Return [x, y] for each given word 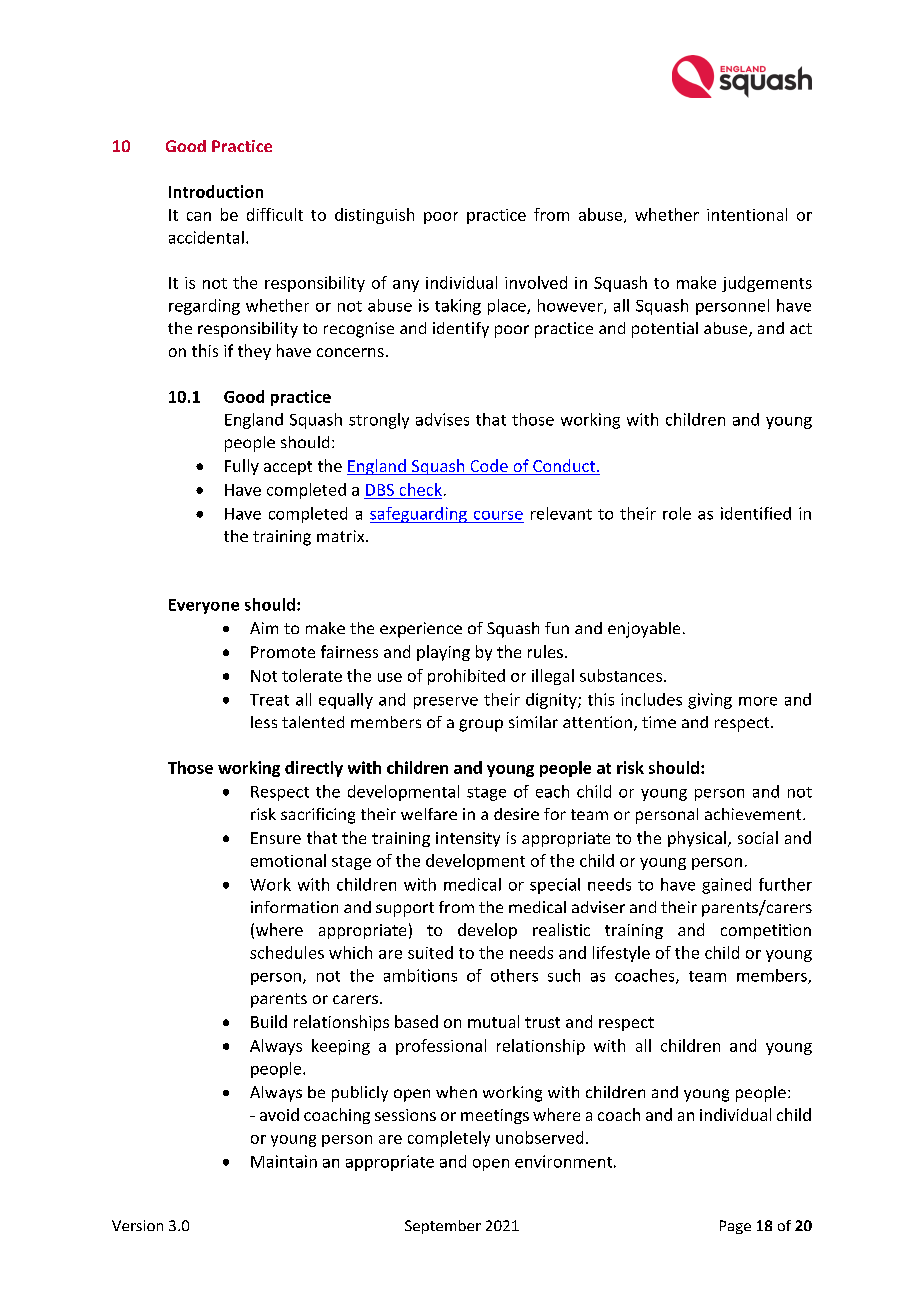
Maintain [284, 1161]
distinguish [374, 216]
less [264, 722]
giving [710, 701]
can [199, 216]
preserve [446, 703]
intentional [747, 214]
